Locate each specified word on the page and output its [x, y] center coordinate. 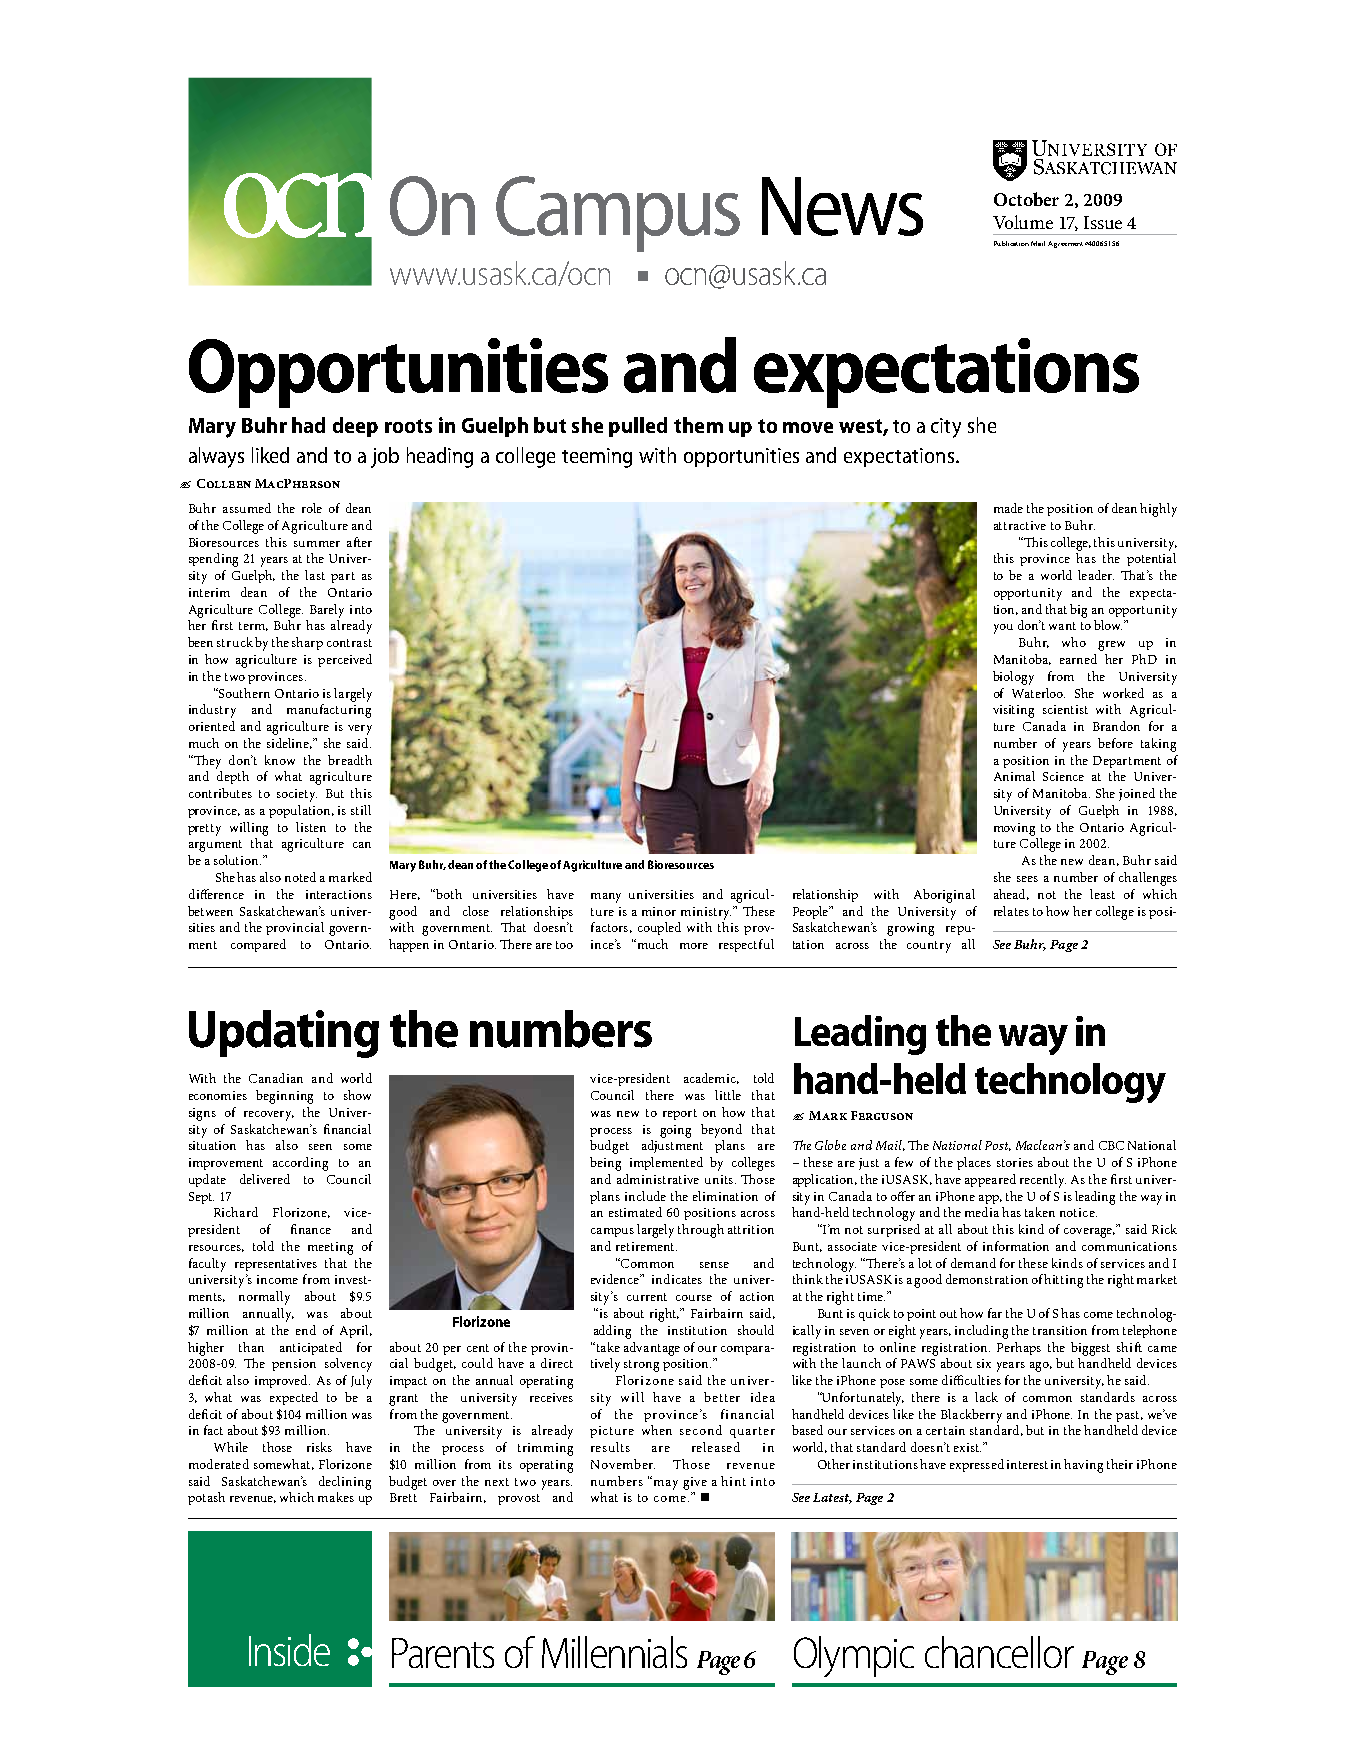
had [308, 425]
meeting [330, 1248]
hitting [1063, 1281]
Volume [1023, 222]
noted [300, 877]
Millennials [614, 1652]
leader [1096, 575]
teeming [597, 458]
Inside [289, 1650]
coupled [659, 928]
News [842, 206]
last [315, 575]
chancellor [999, 1652]
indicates [677, 1279]
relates [1011, 911]
